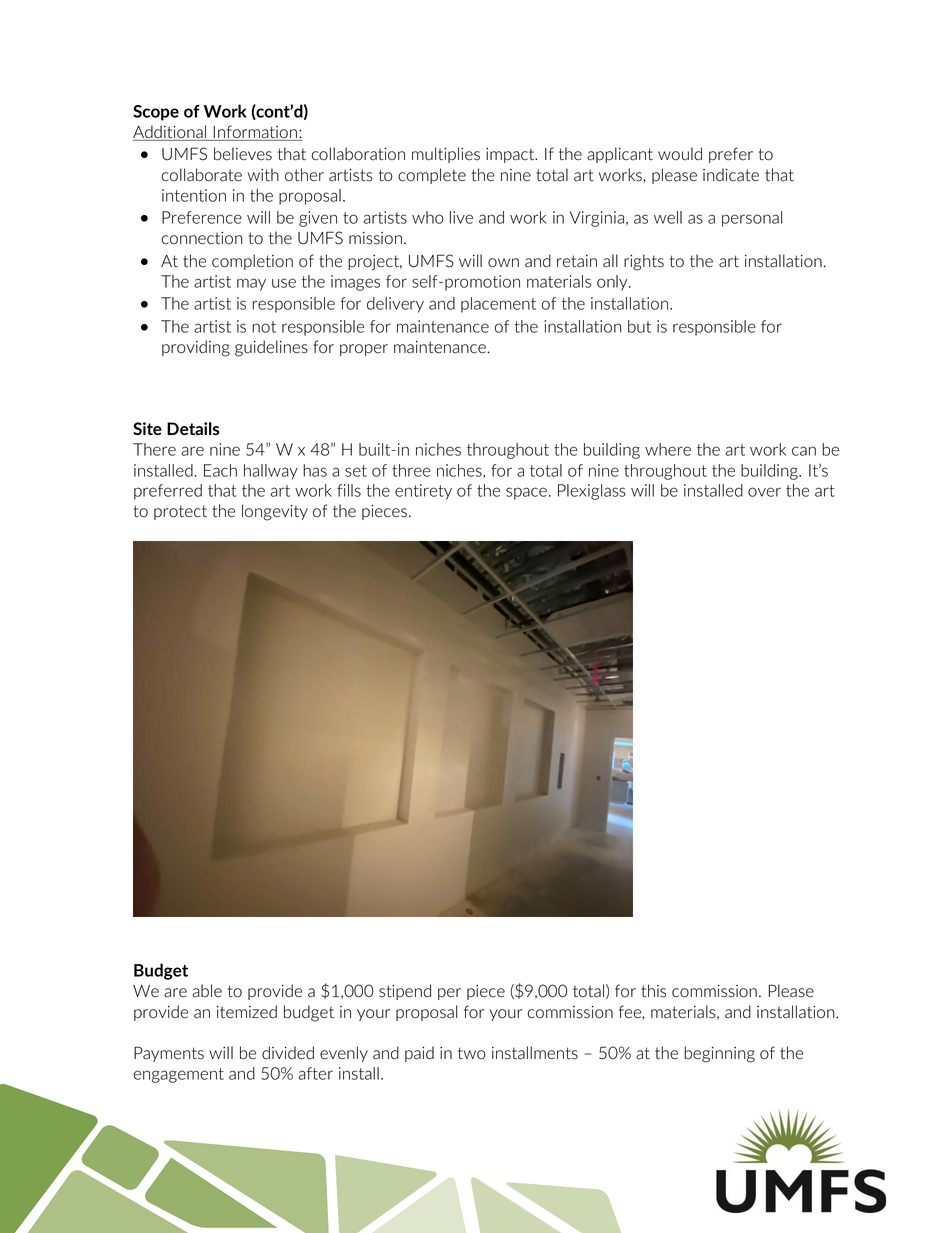 This screenshot has height=1233, width=952. I want to click on multiplies, so click(446, 155).
